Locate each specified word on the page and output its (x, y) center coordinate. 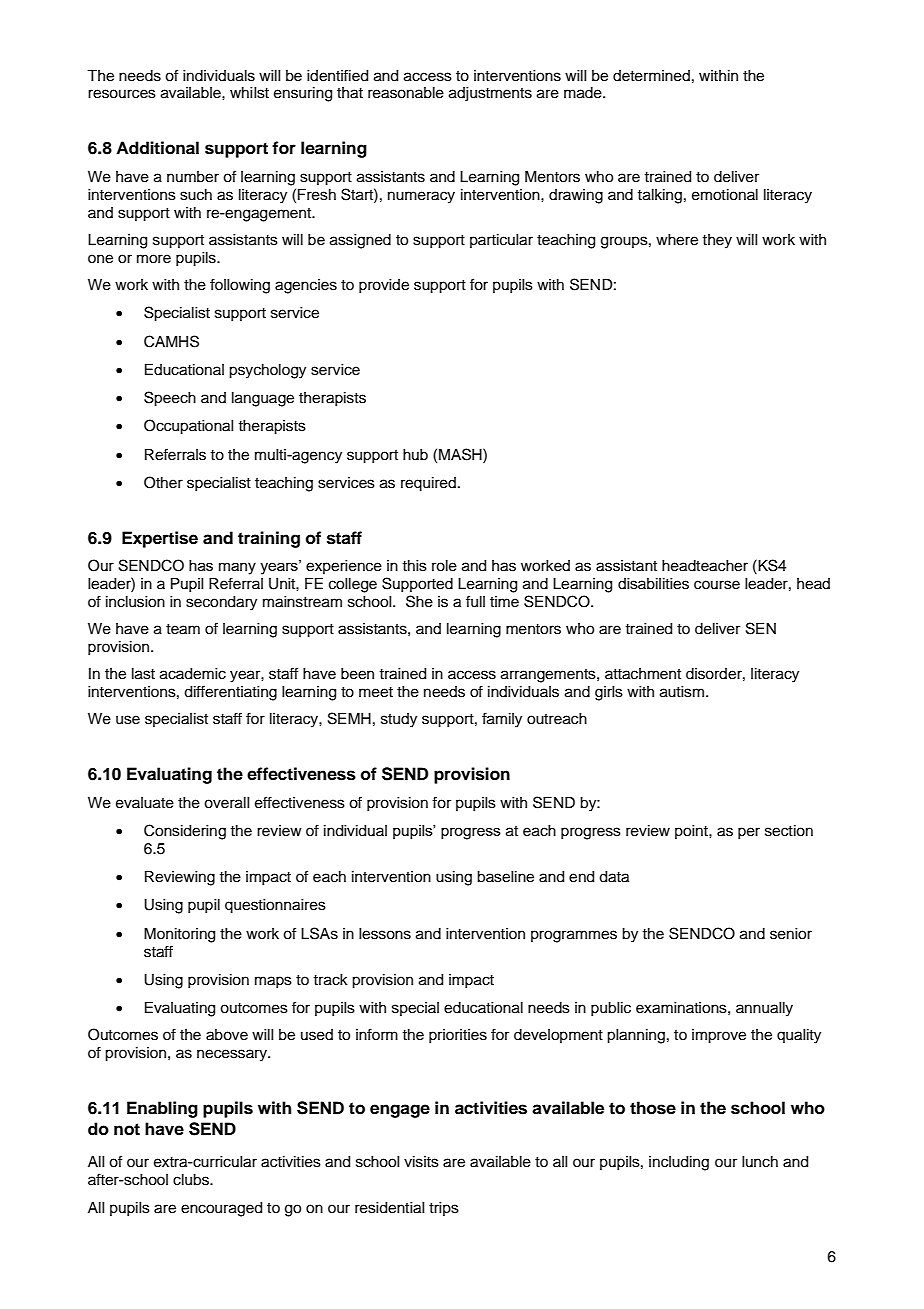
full (475, 601)
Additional (157, 148)
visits (421, 1162)
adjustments (490, 94)
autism (682, 692)
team (183, 629)
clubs (192, 1180)
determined (651, 76)
